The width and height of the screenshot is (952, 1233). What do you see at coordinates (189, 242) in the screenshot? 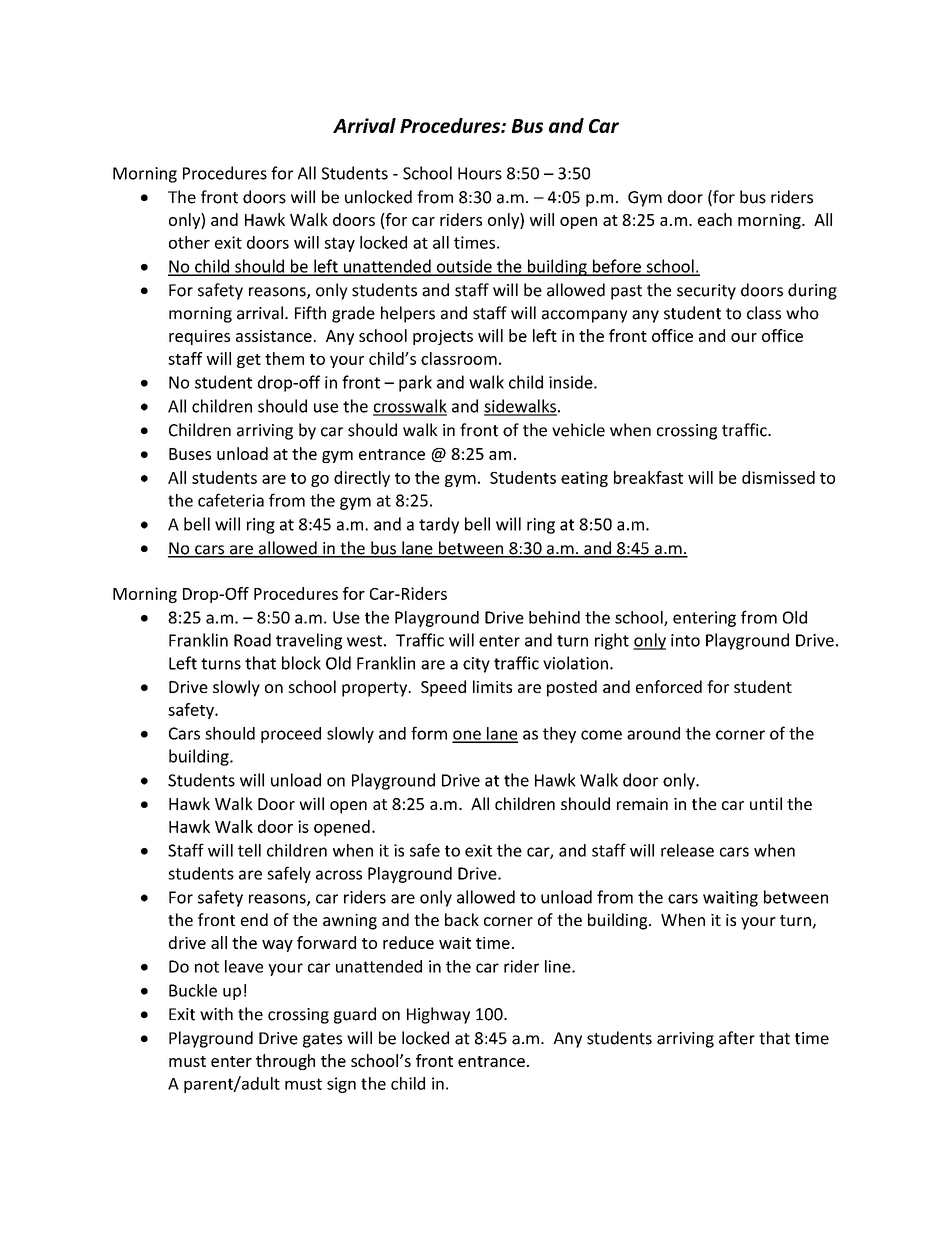
I see `other` at bounding box center [189, 242].
